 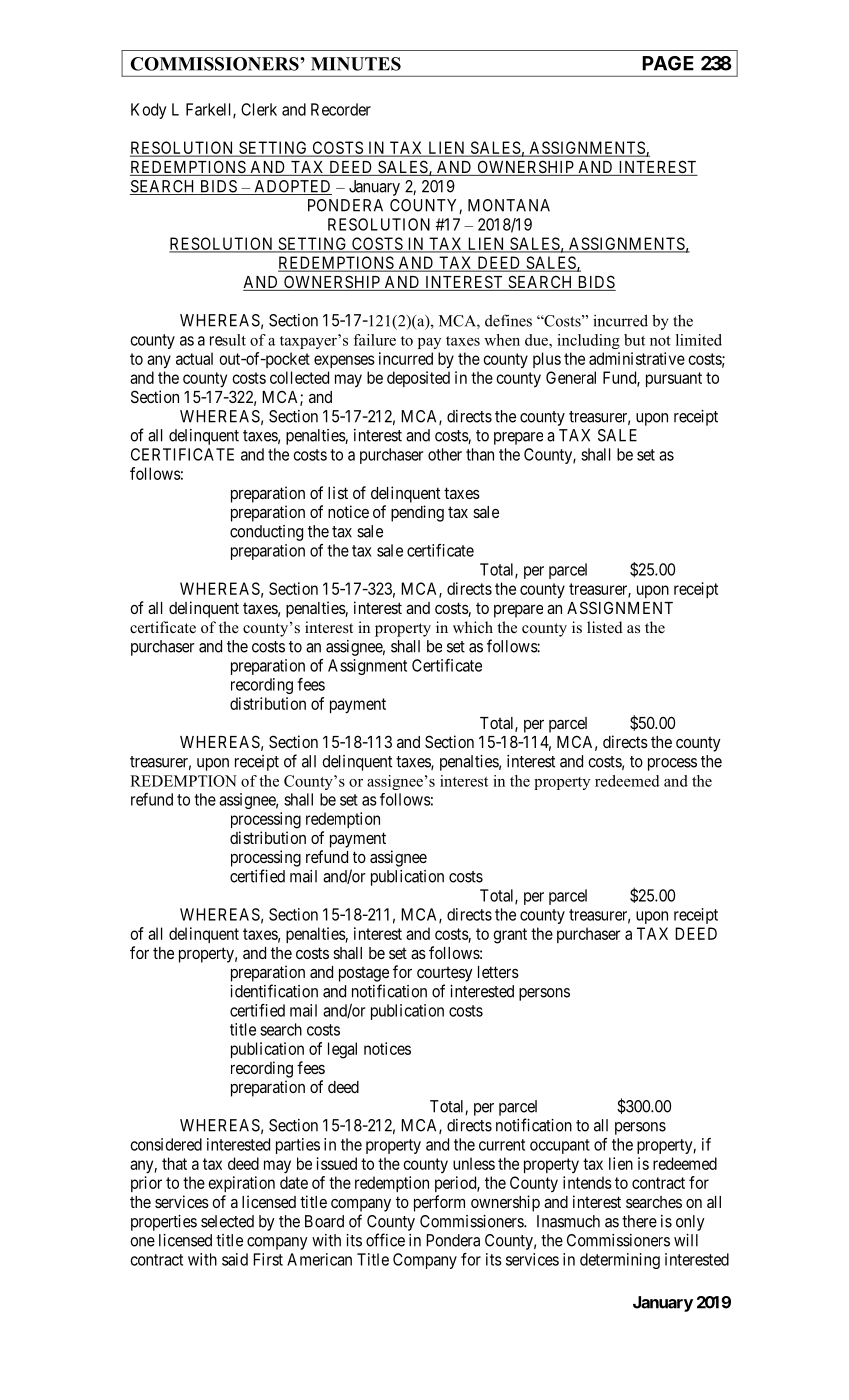 What do you see at coordinates (274, 991) in the screenshot?
I see `identification` at bounding box center [274, 991].
